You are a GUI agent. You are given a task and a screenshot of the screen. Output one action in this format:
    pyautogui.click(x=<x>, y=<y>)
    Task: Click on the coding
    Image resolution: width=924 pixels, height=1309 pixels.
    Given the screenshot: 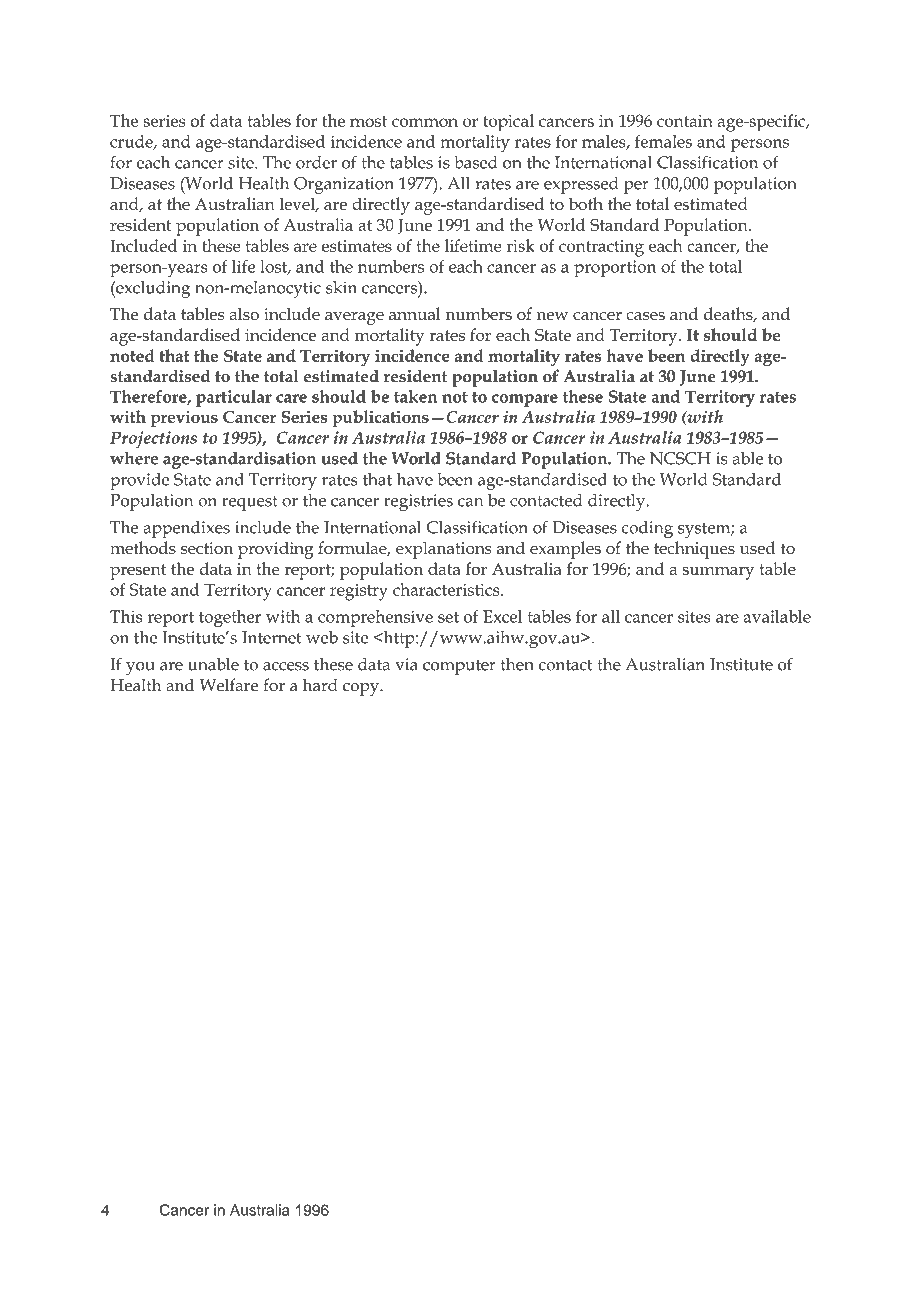 What is the action you would take?
    pyautogui.click(x=647, y=529)
